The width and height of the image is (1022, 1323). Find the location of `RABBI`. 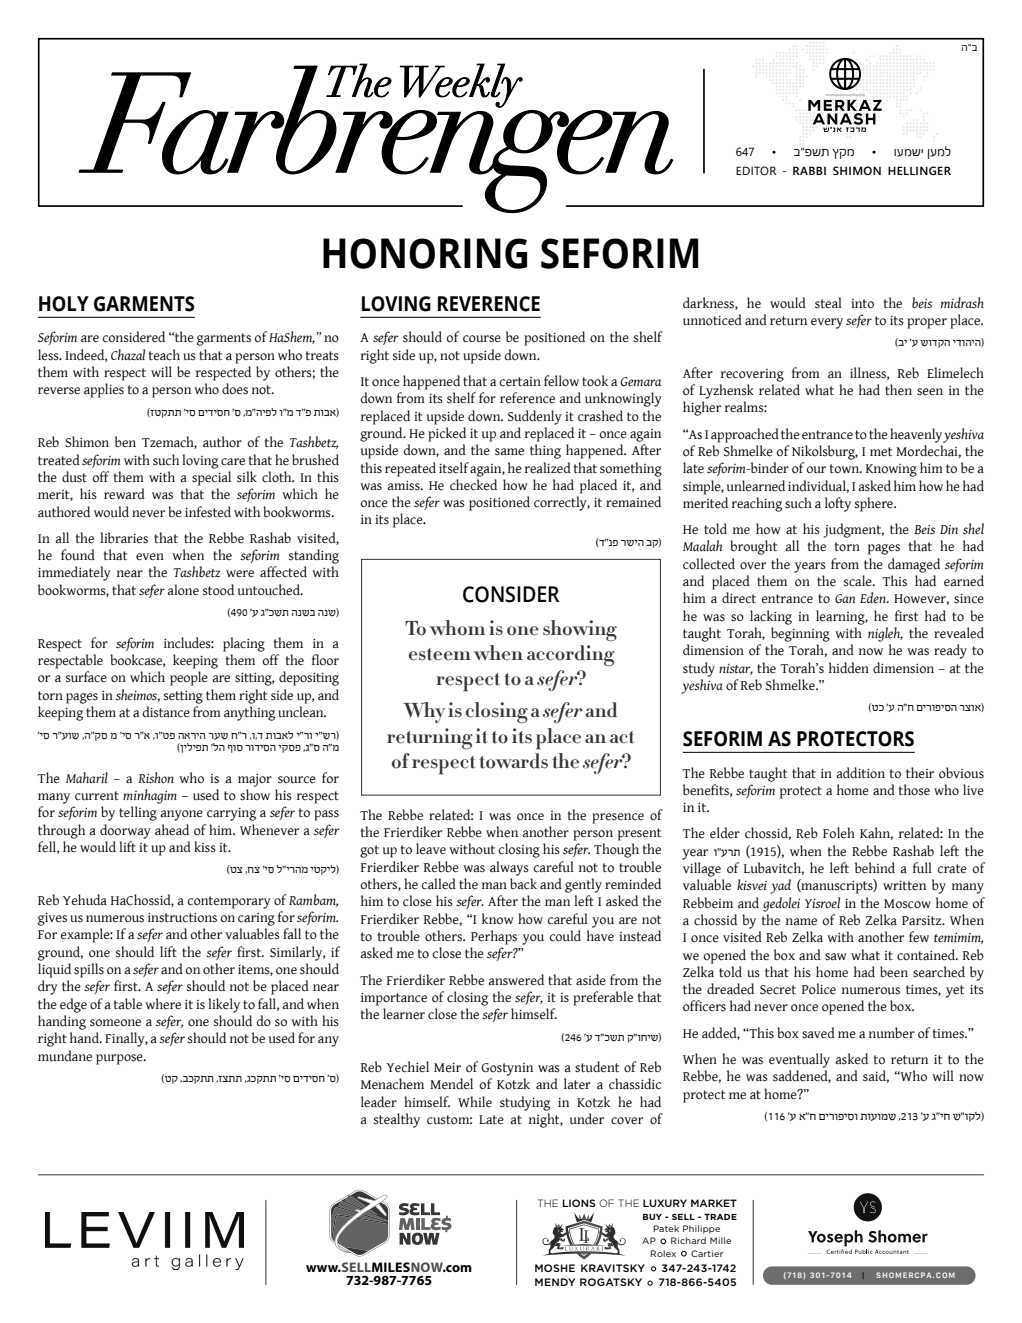

RABBI is located at coordinates (809, 170).
